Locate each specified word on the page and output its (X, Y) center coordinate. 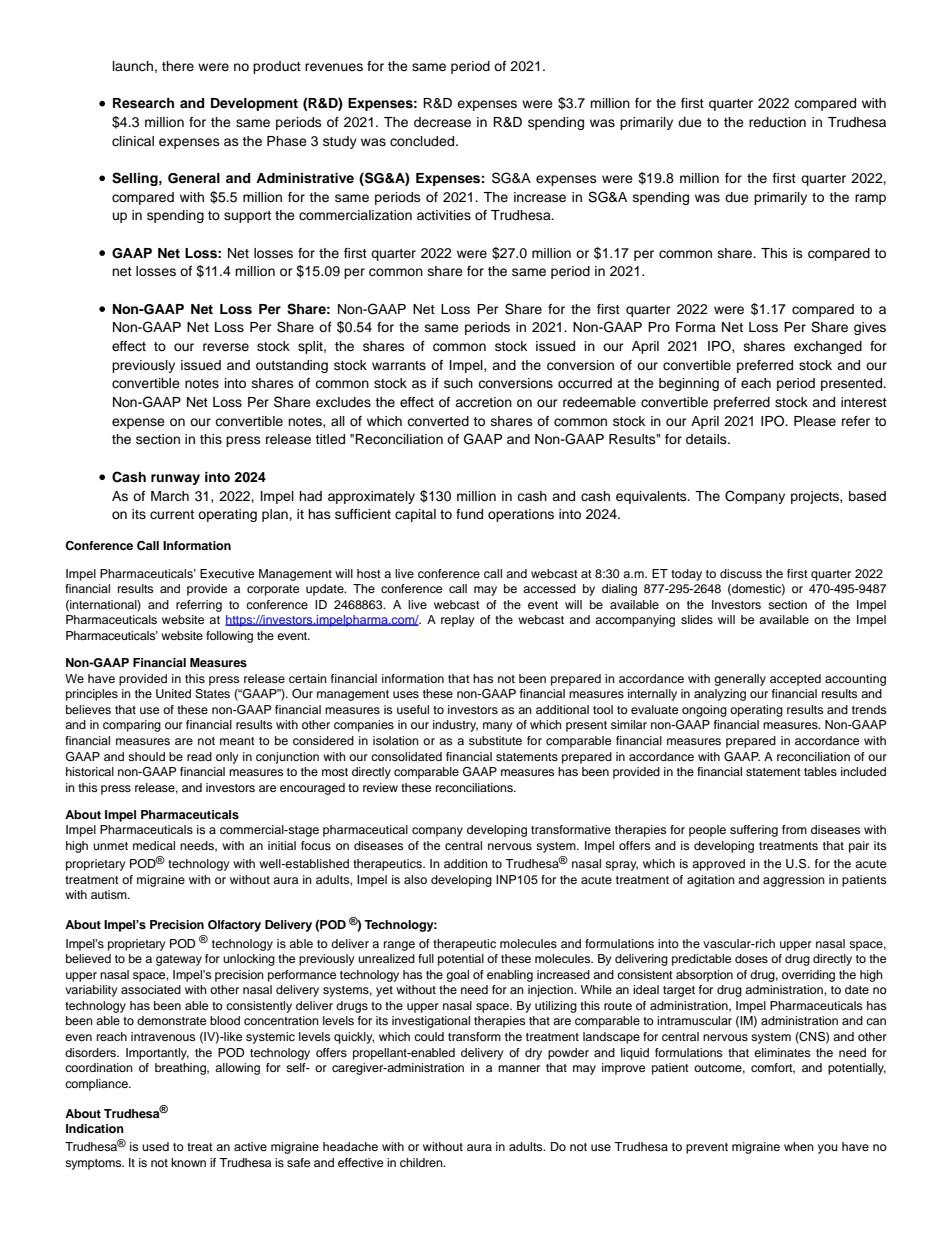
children (422, 1162)
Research (143, 103)
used (155, 1146)
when (799, 1146)
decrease (442, 122)
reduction (777, 122)
